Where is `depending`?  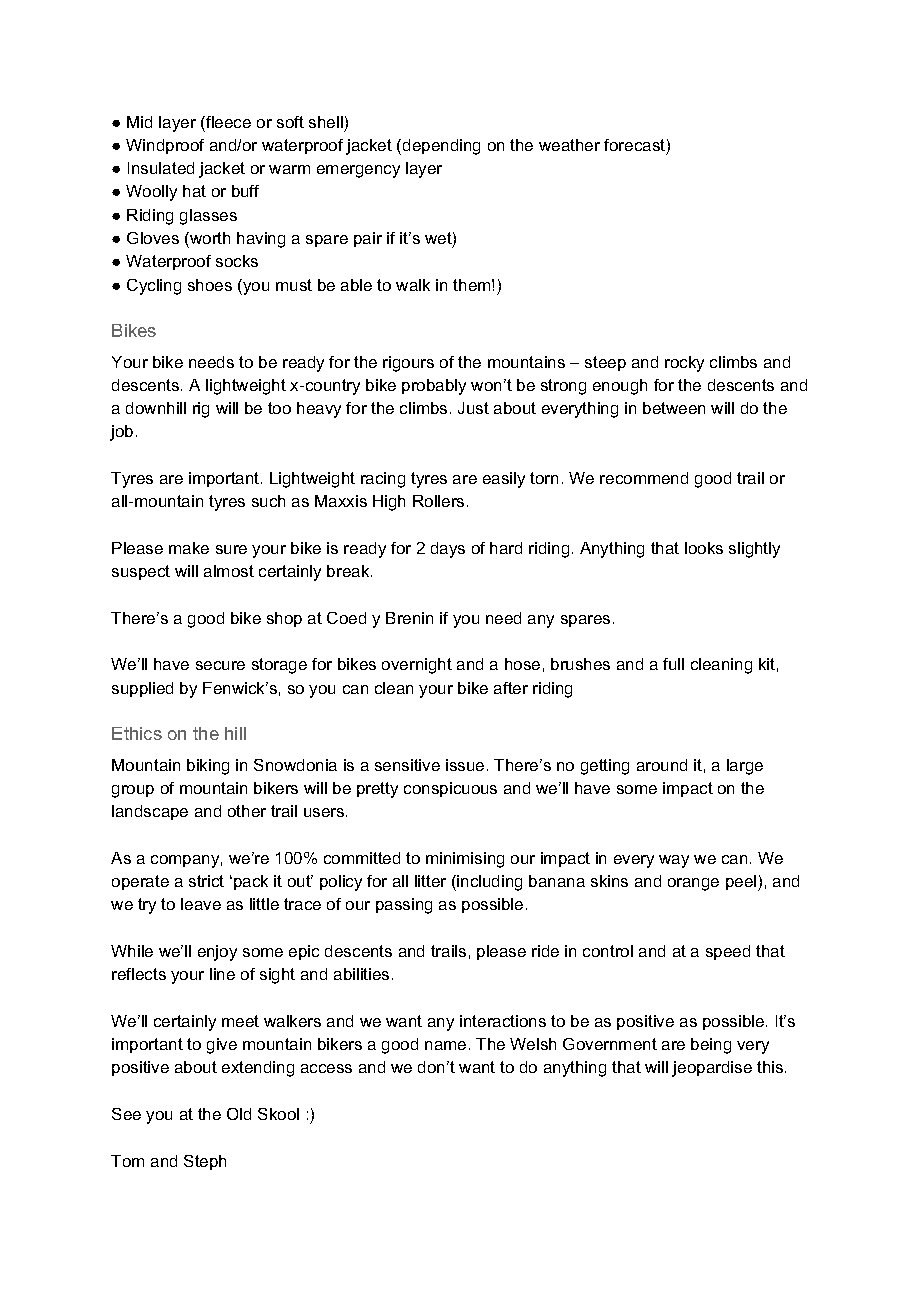
depending is located at coordinates (441, 147).
